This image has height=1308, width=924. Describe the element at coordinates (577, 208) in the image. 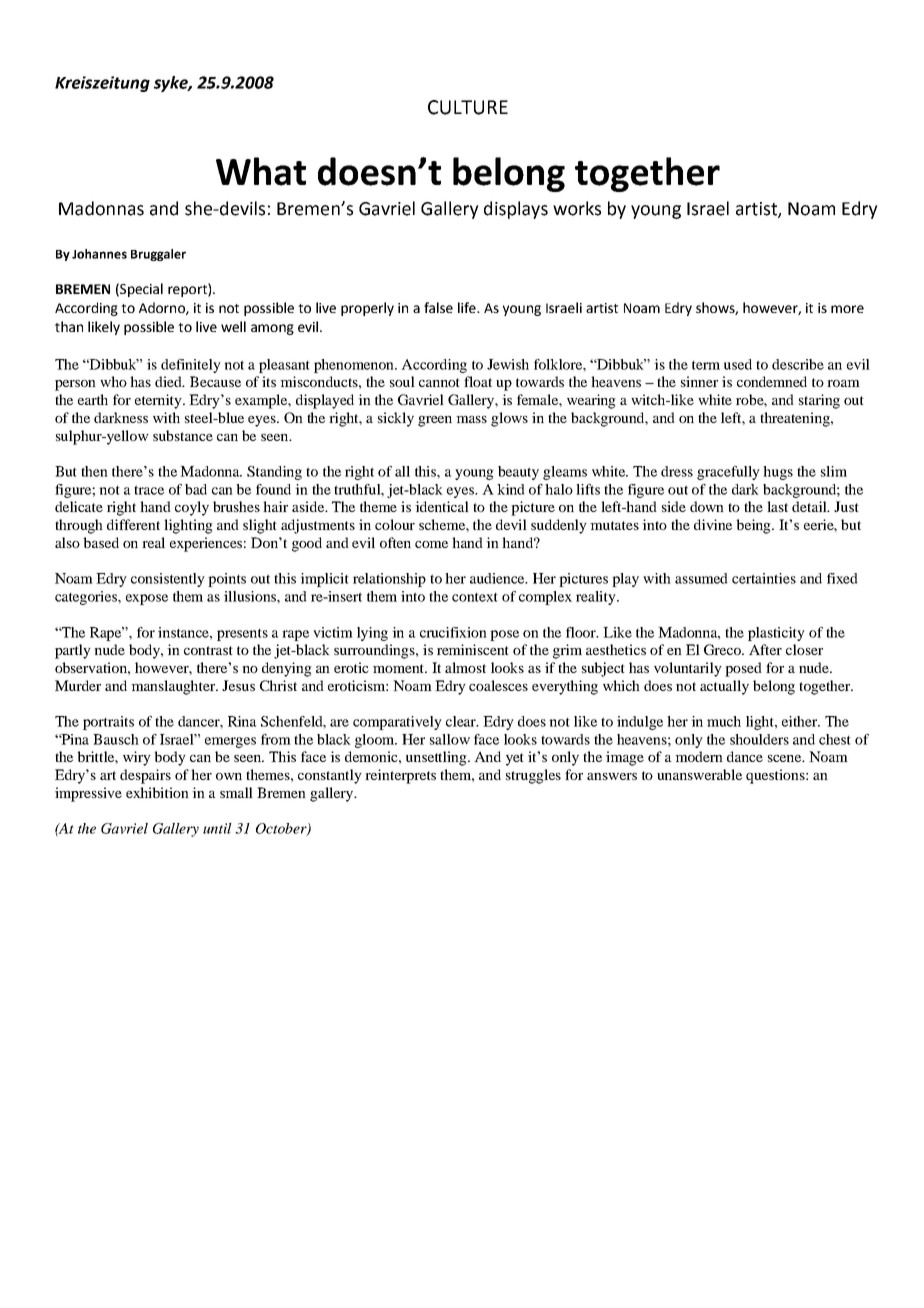

I see `works` at that location.
